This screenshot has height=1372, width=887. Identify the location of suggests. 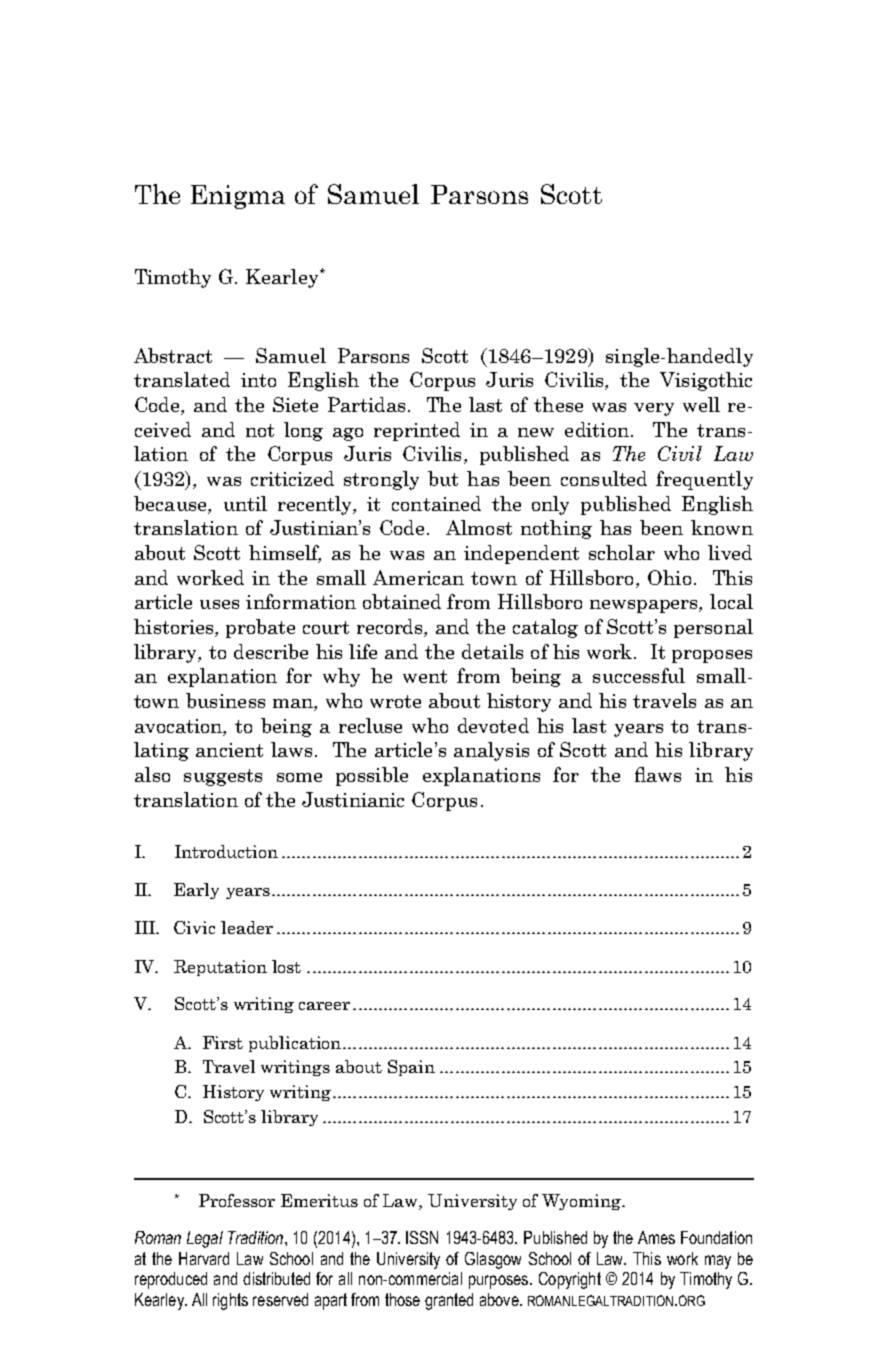
(223, 777).
